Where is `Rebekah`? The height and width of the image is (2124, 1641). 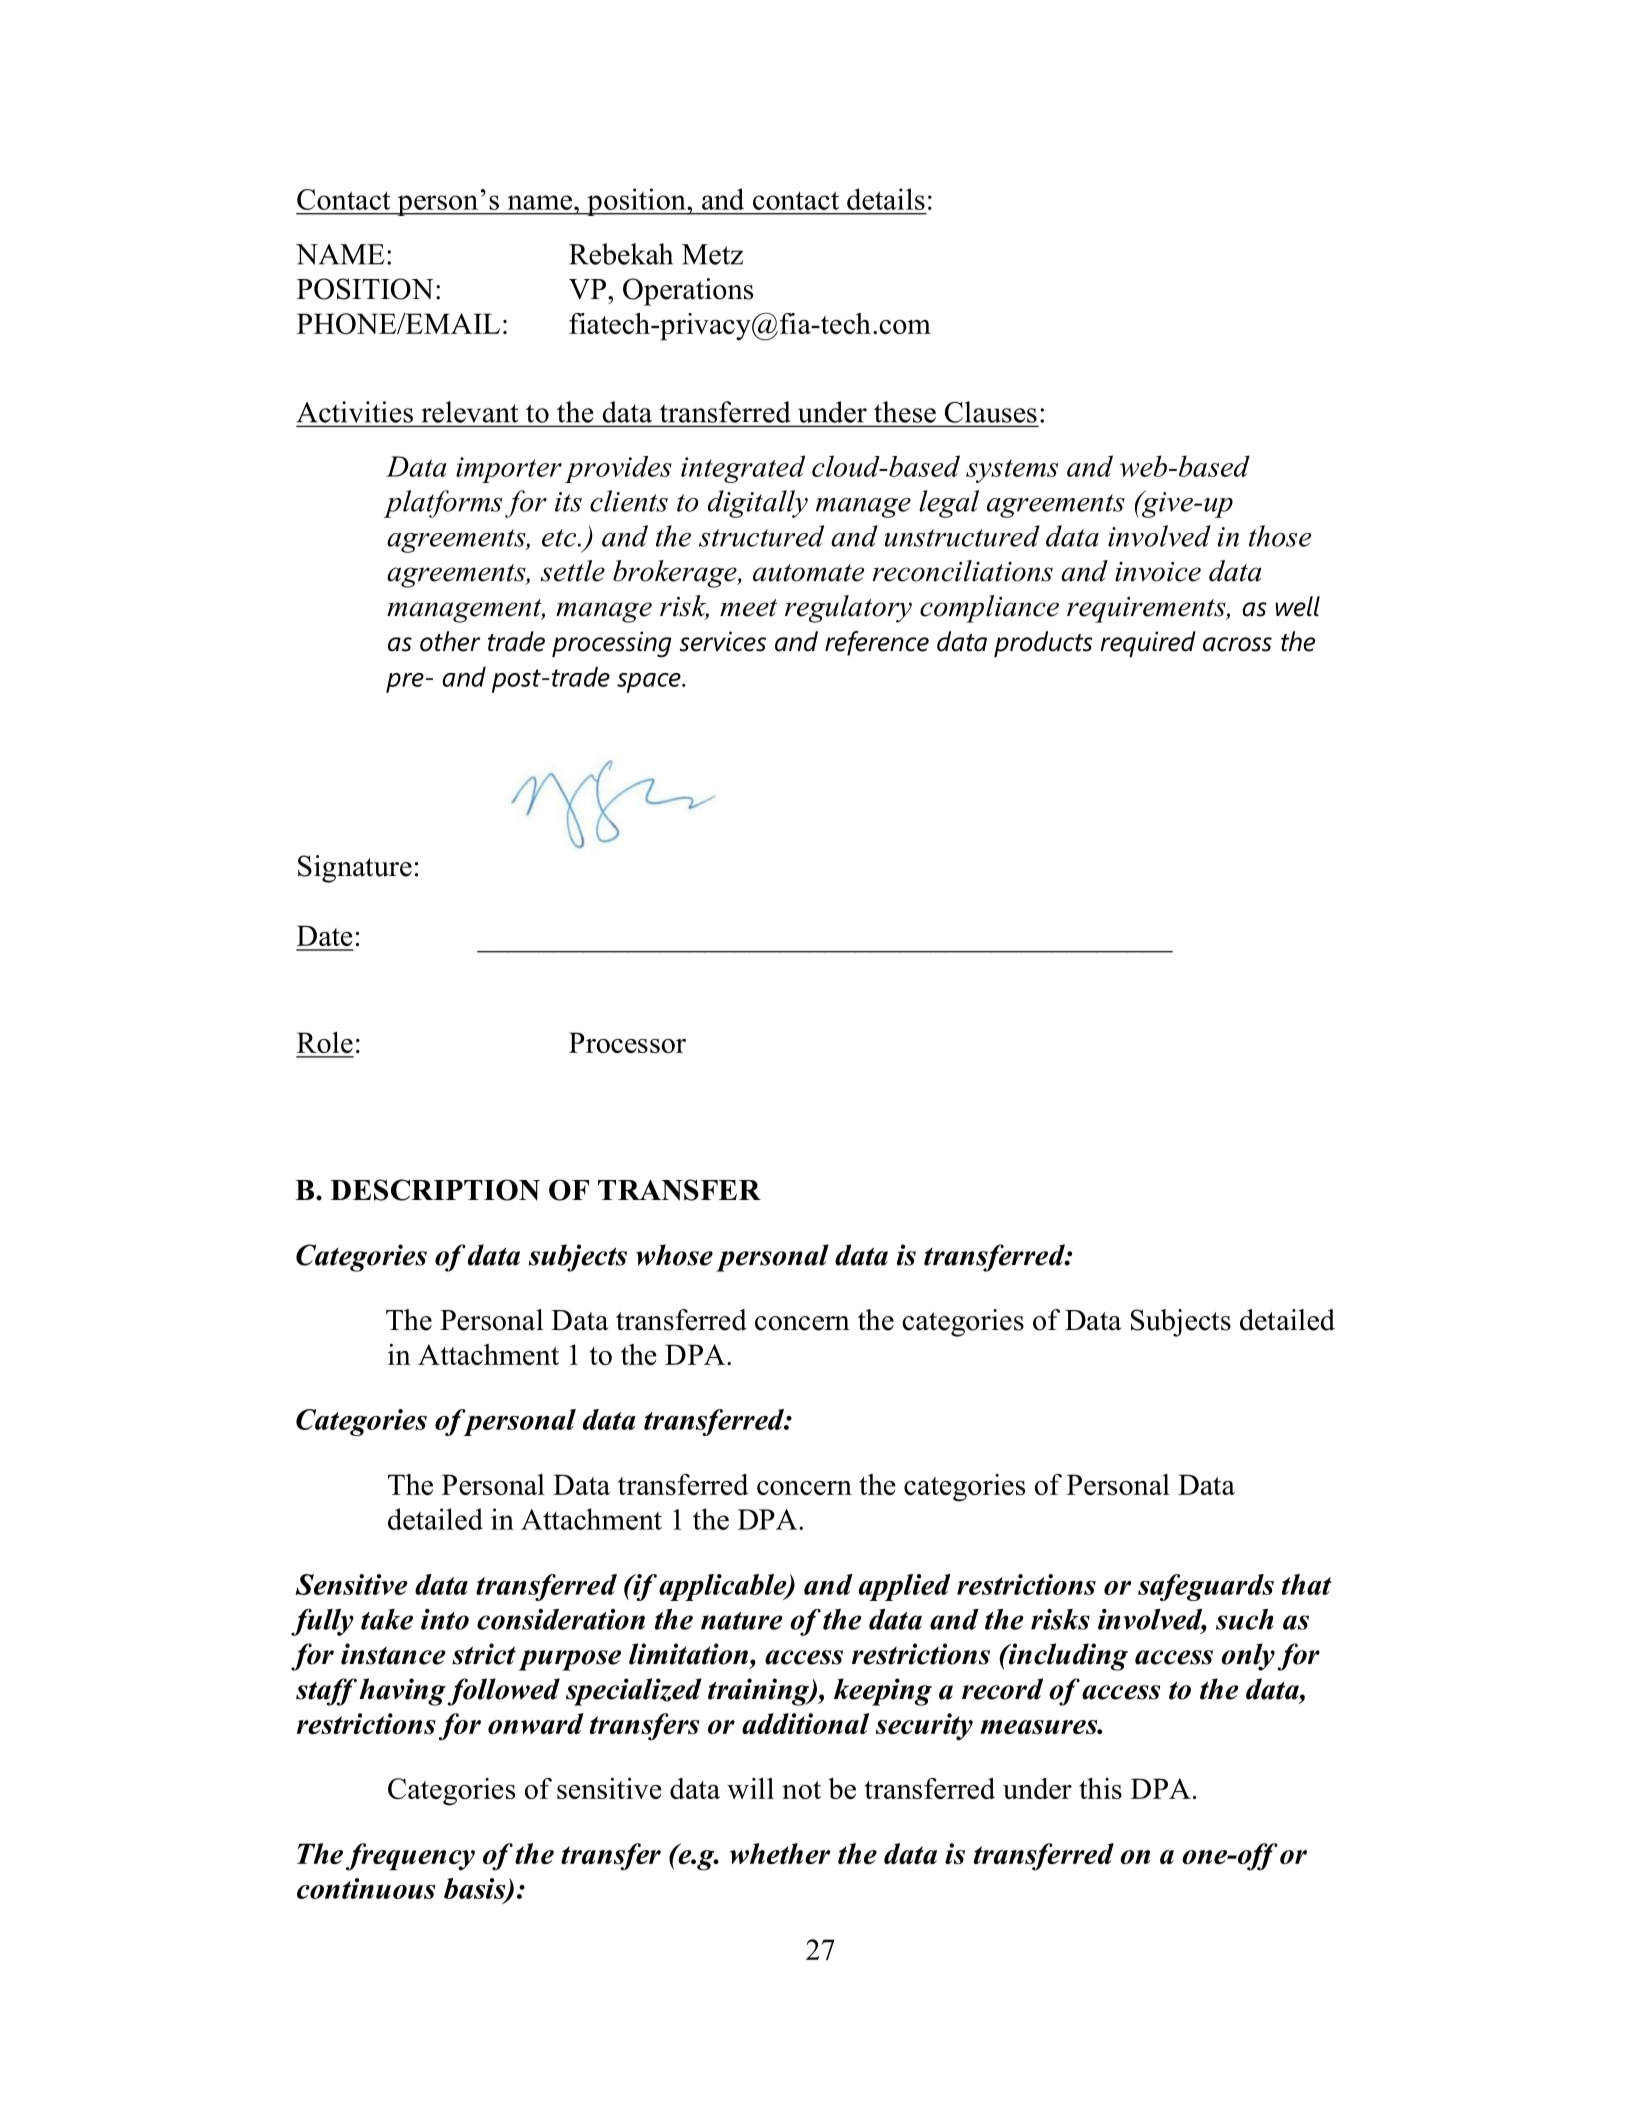 Rebekah is located at coordinates (621, 254).
